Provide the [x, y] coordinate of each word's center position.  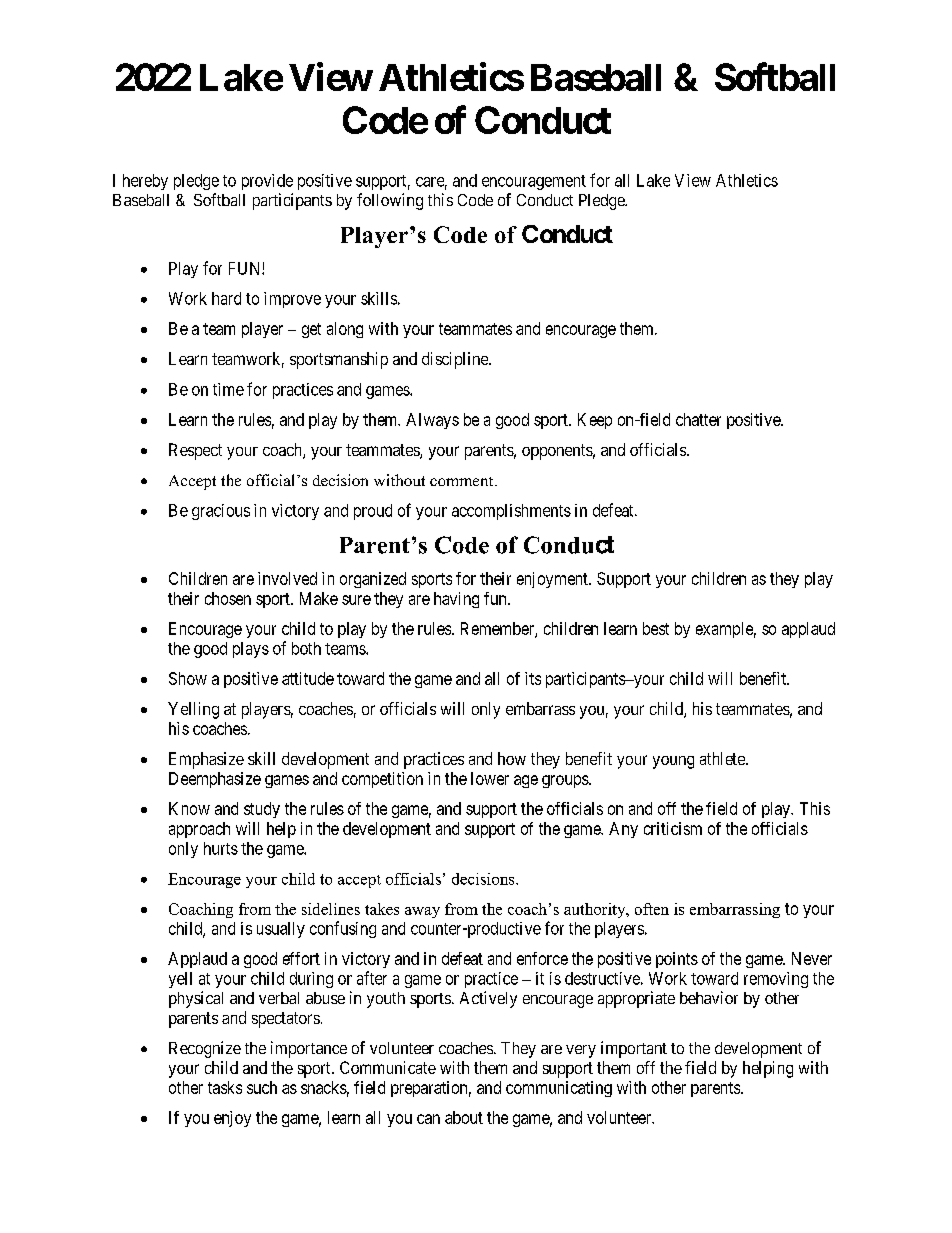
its [533, 678]
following [390, 201]
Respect [195, 451]
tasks [225, 1087]
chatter [698, 419]
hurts [221, 848]
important [634, 1049]
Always [432, 421]
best [656, 628]
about [464, 1117]
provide [267, 182]
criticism [673, 828]
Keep [595, 421]
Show [188, 678]
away [422, 912]
